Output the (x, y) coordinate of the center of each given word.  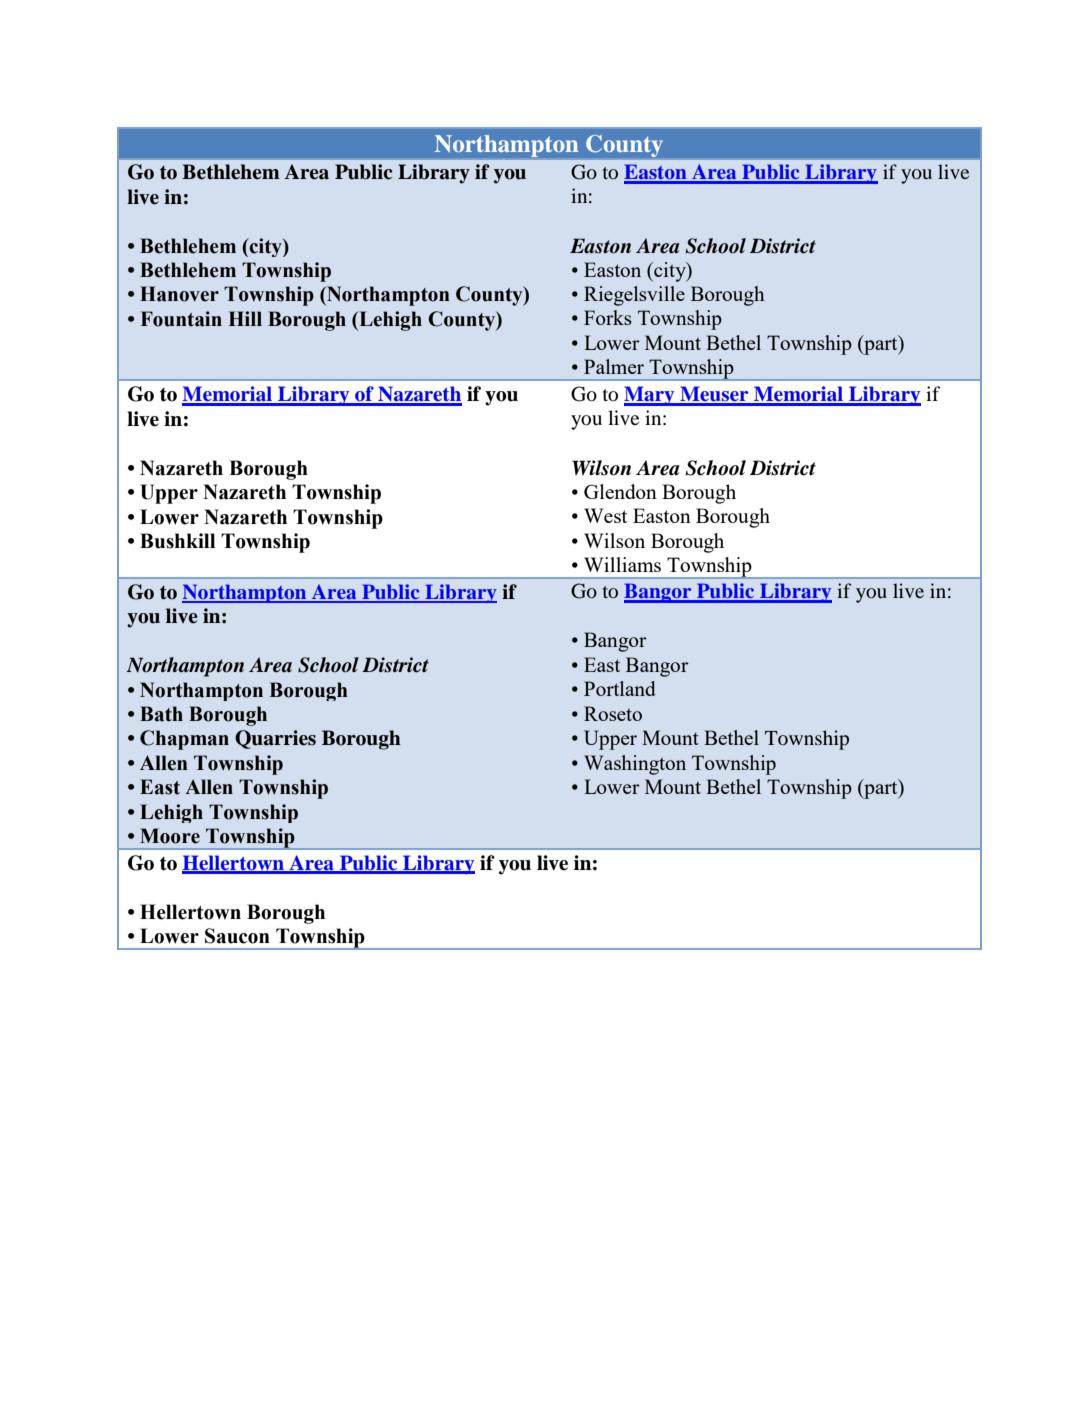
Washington (635, 765)
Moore (170, 836)
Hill (245, 318)
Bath (161, 714)
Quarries (275, 739)
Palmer (614, 366)
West (605, 515)
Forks (608, 317)
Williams (622, 564)
